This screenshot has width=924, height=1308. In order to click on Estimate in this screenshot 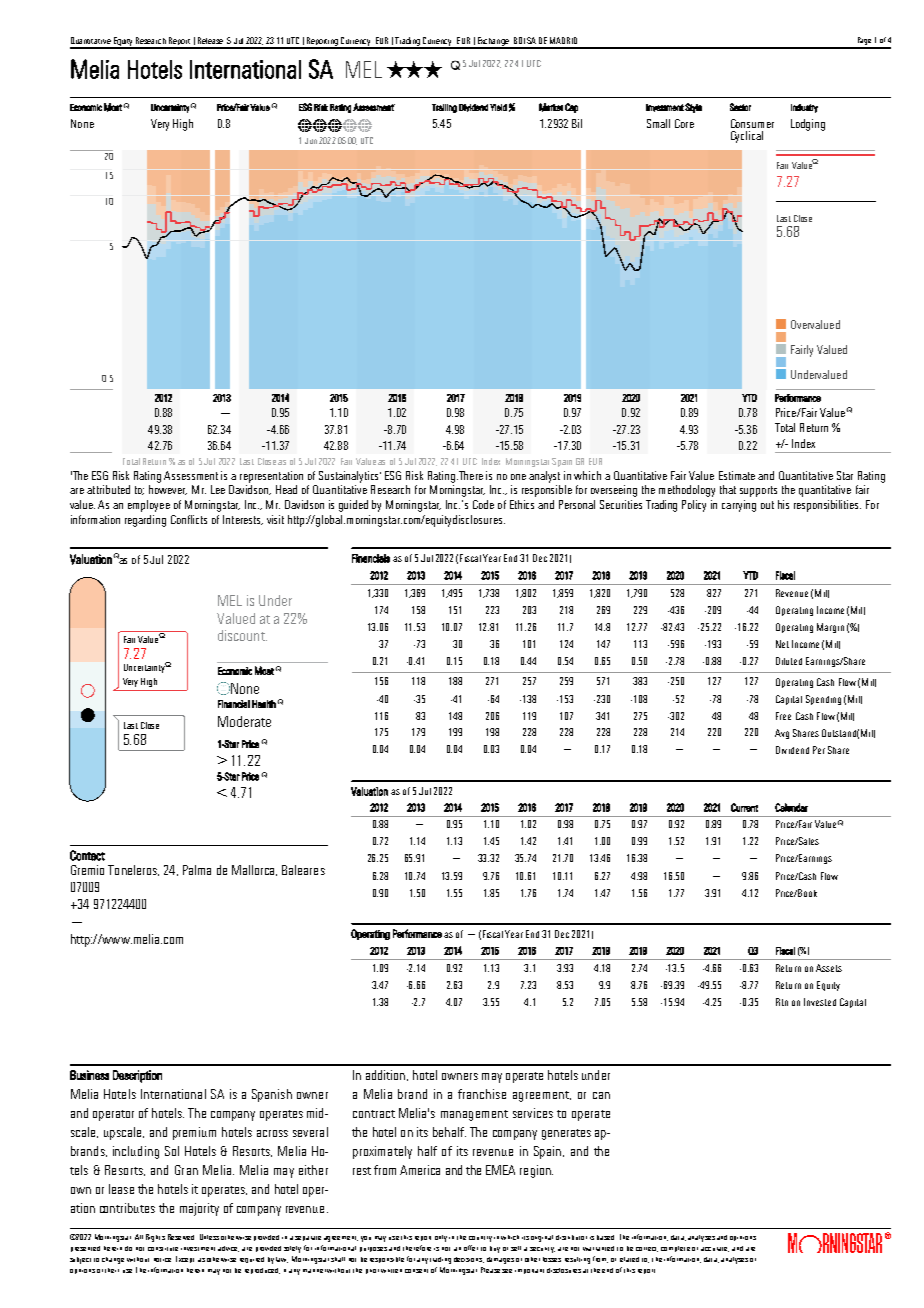, I will do `click(737, 475)`.
